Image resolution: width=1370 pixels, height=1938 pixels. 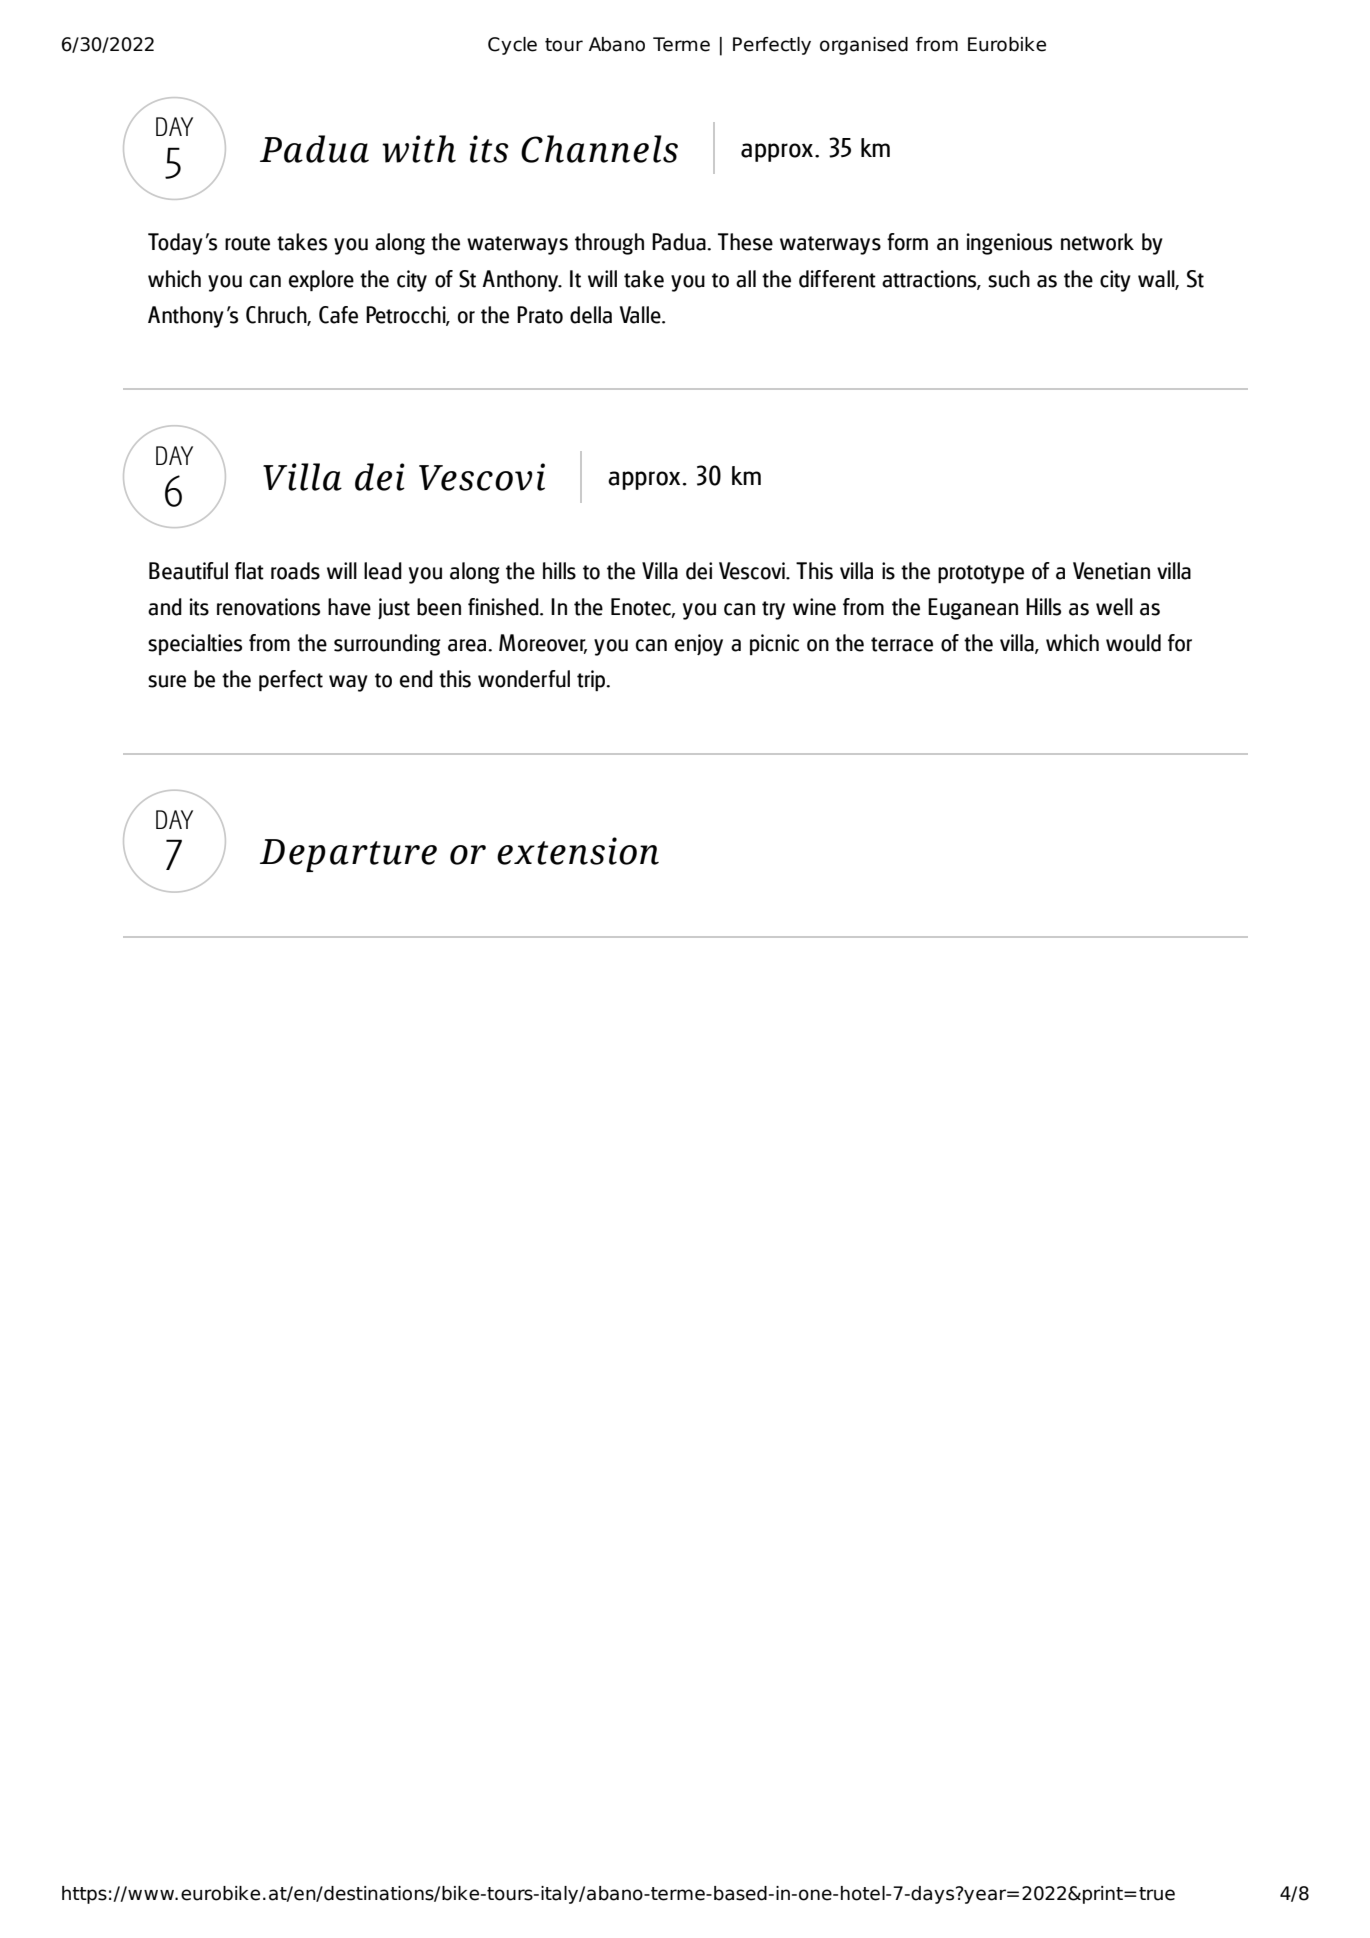 I want to click on sure, so click(x=167, y=681).
